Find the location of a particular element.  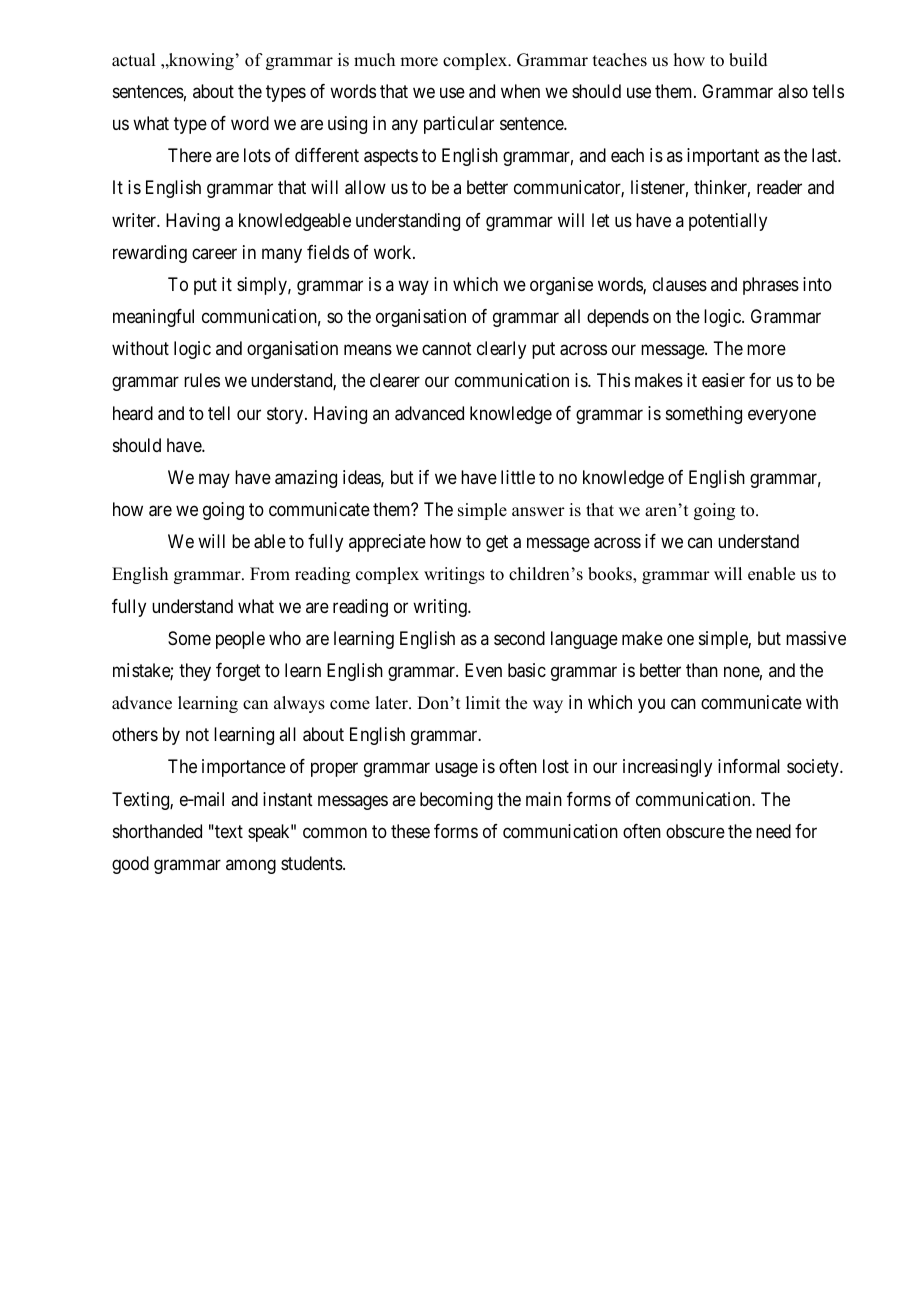

actual is located at coordinates (133, 60).
